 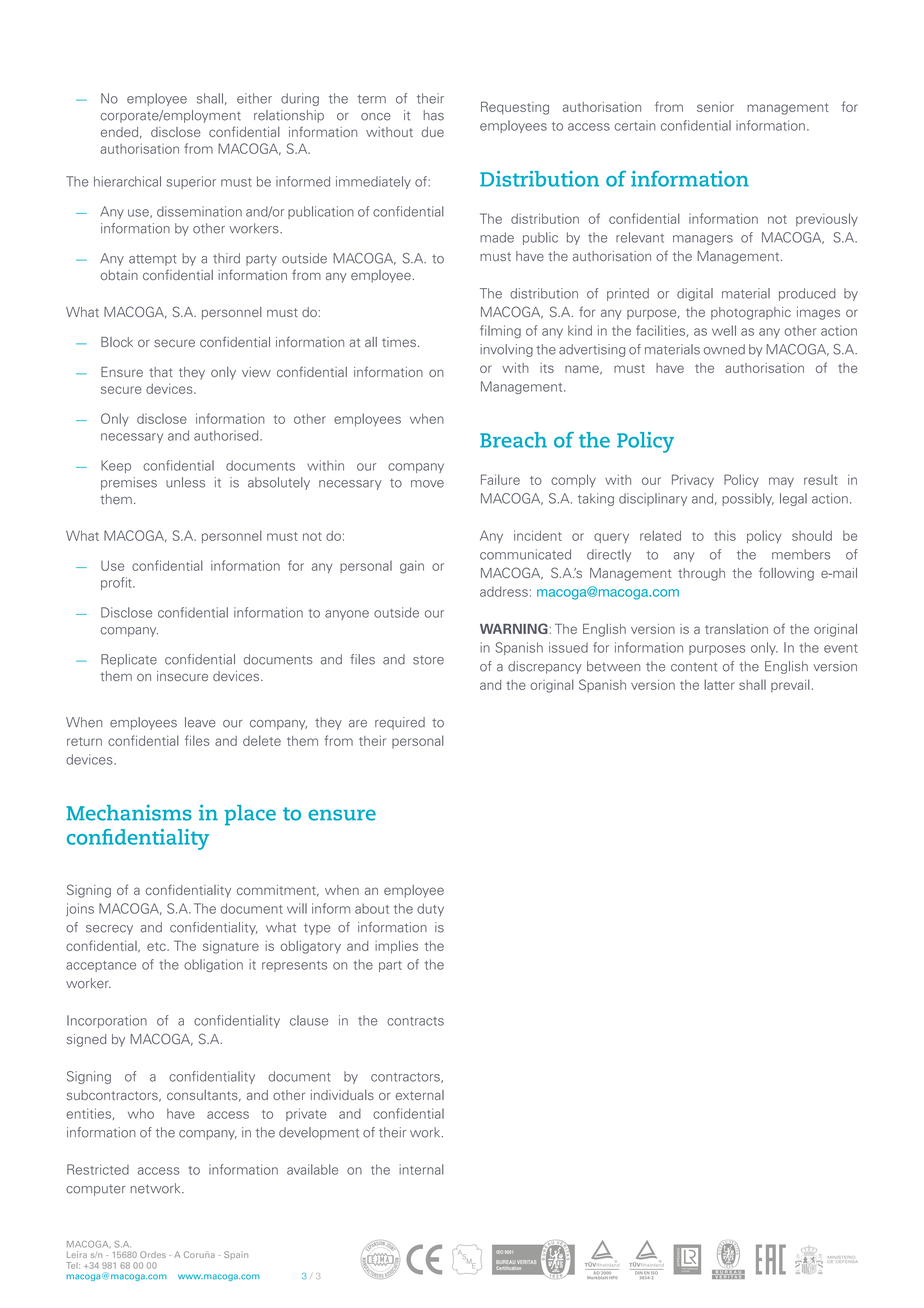 I want to click on contracts, so click(x=415, y=1021).
